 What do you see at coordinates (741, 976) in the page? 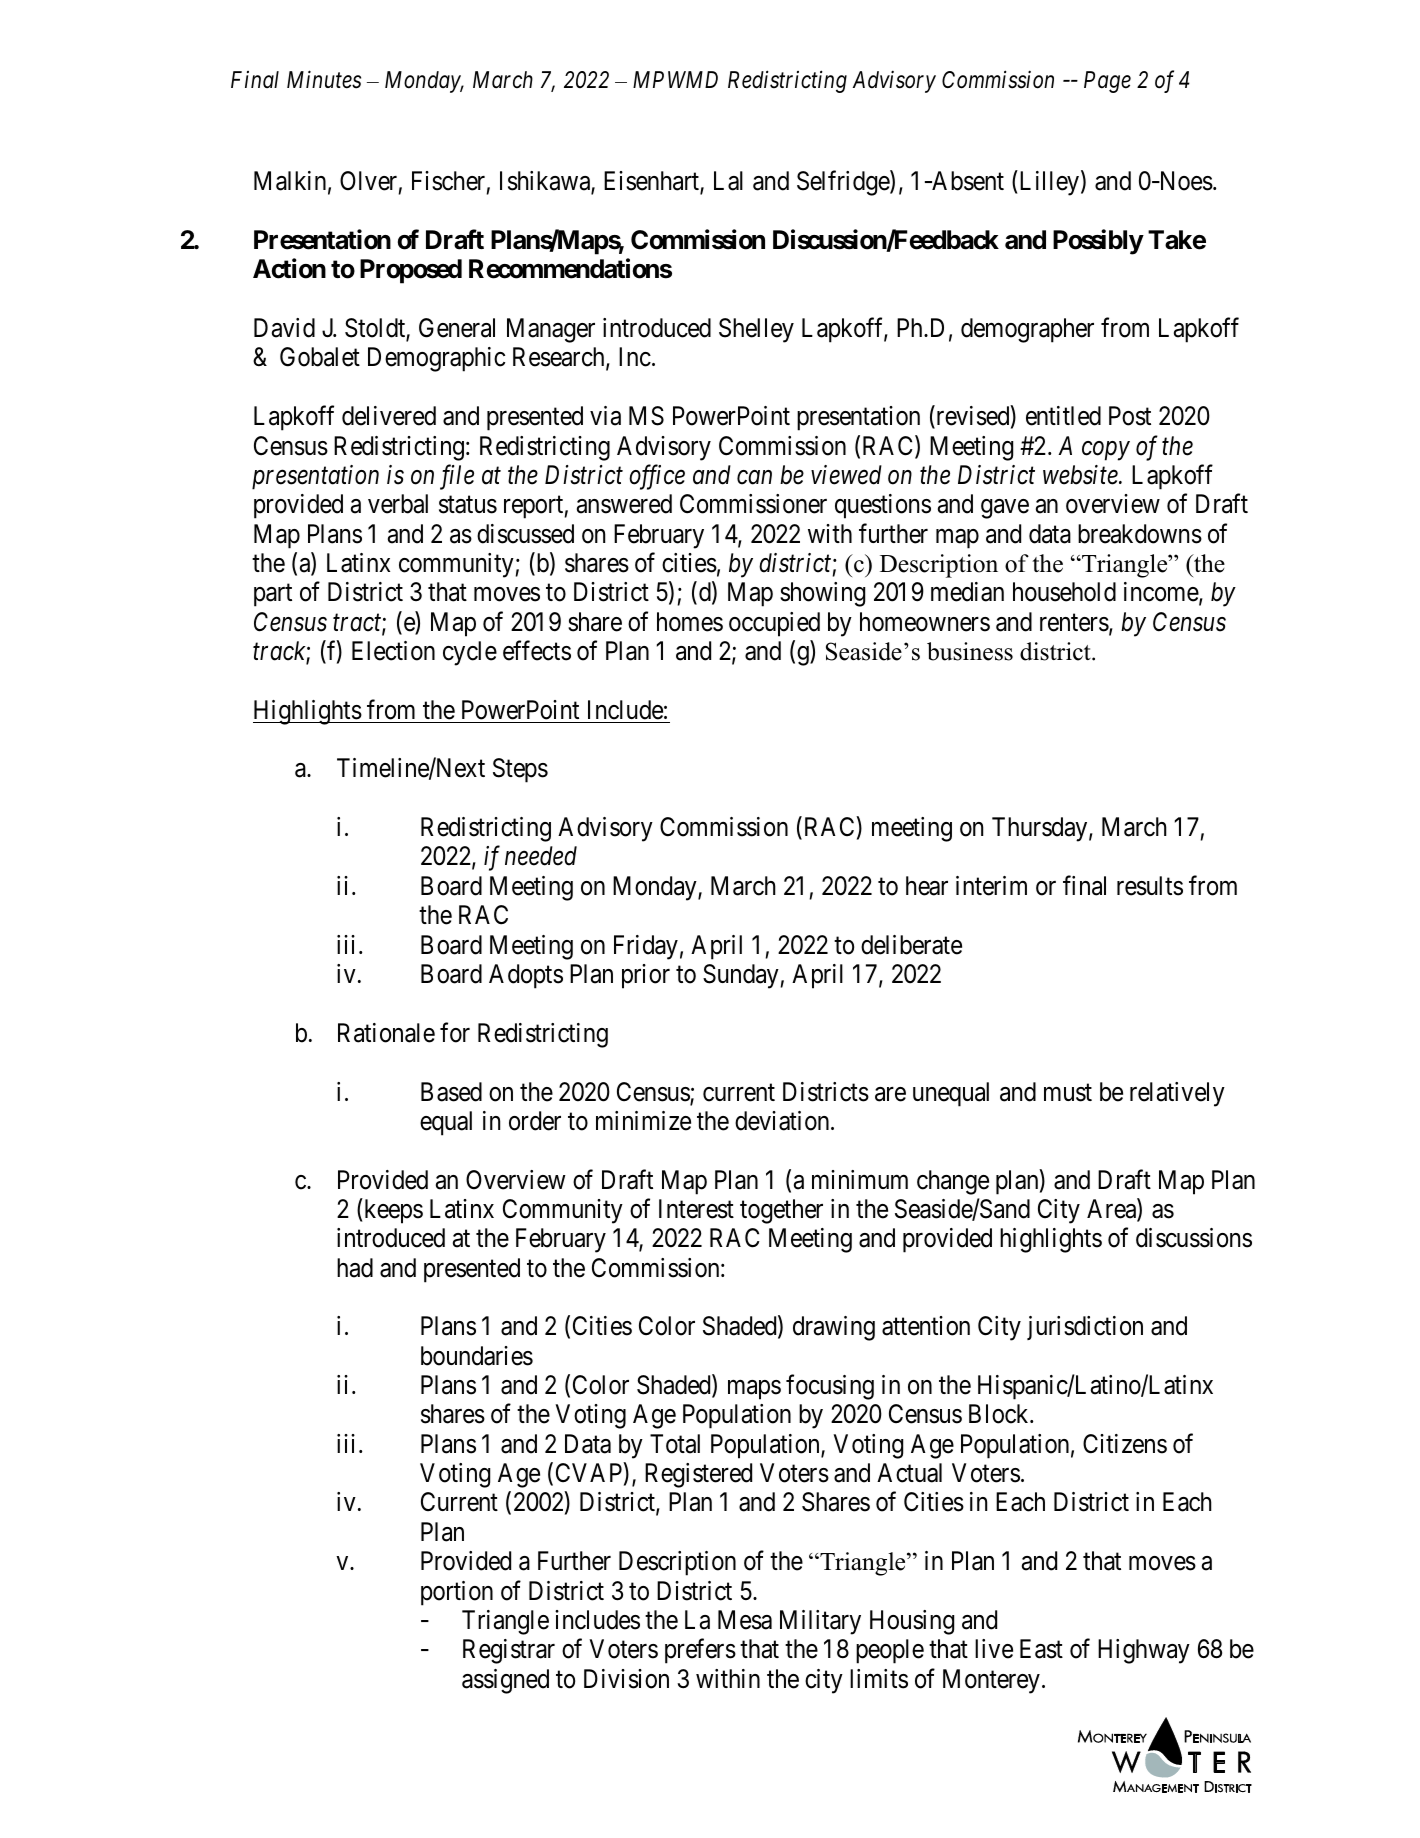
I see `Sunday` at bounding box center [741, 976].
